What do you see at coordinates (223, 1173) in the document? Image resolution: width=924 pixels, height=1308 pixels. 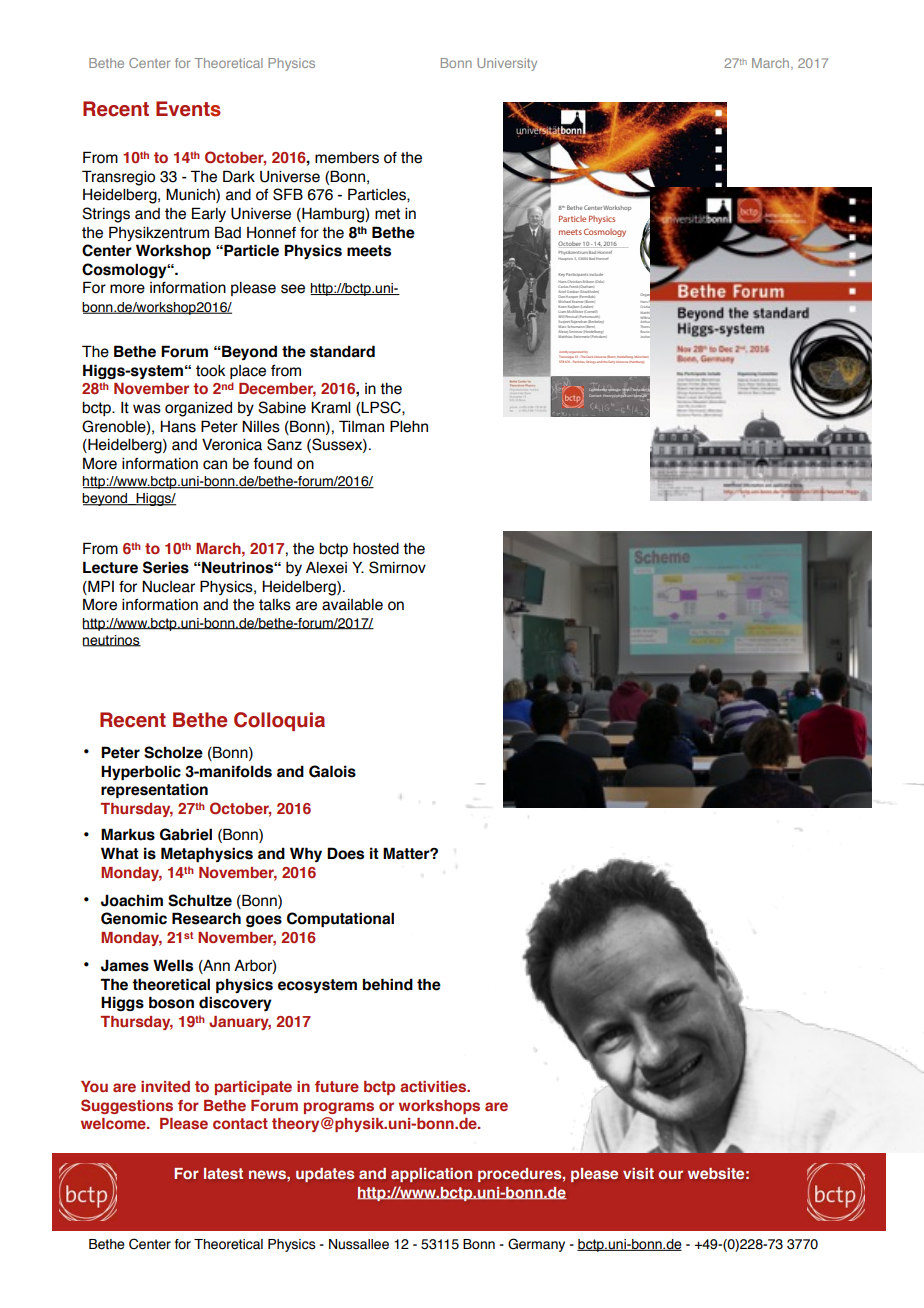 I see `latest` at bounding box center [223, 1173].
